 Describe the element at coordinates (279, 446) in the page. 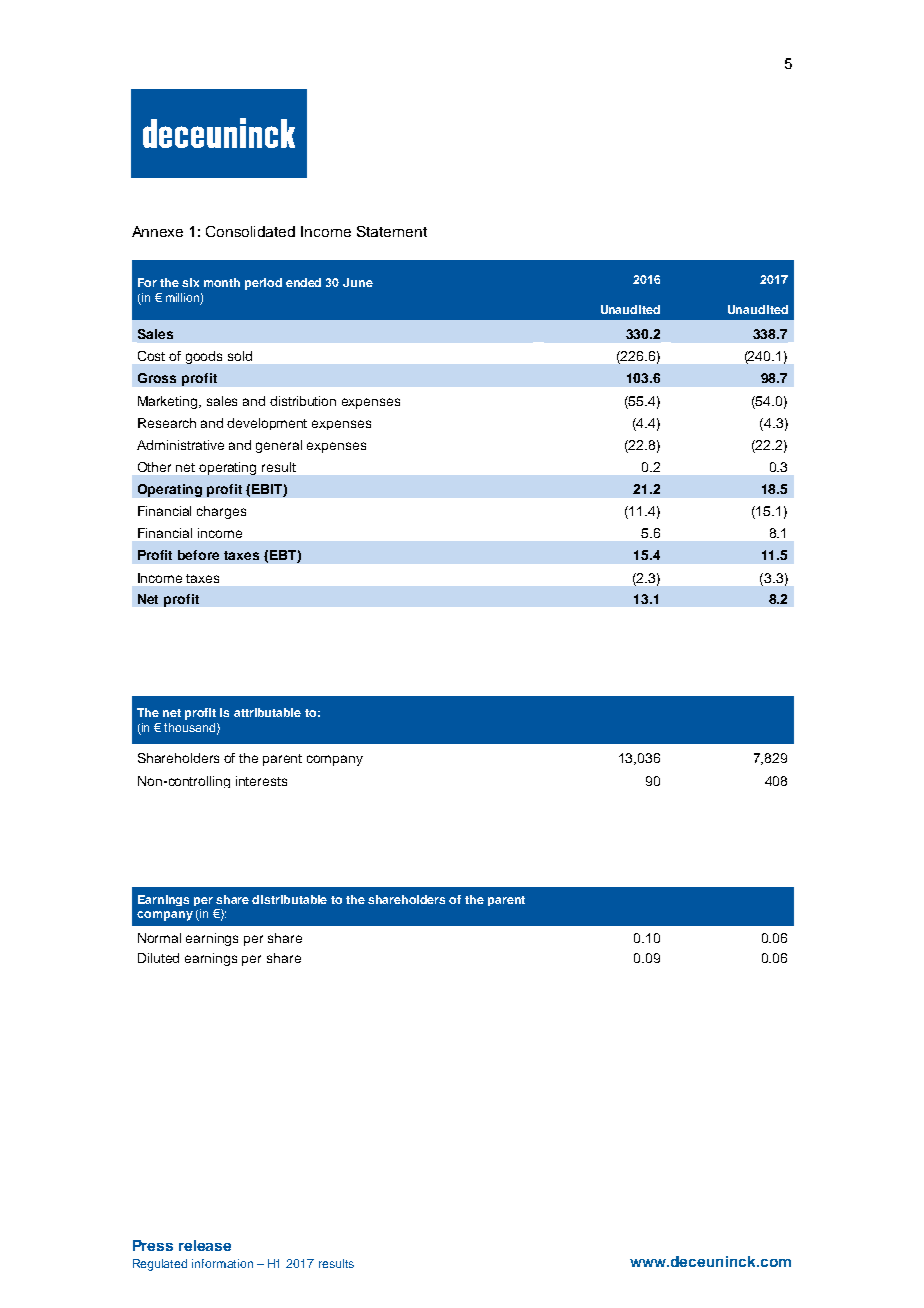

I see `general` at that location.
